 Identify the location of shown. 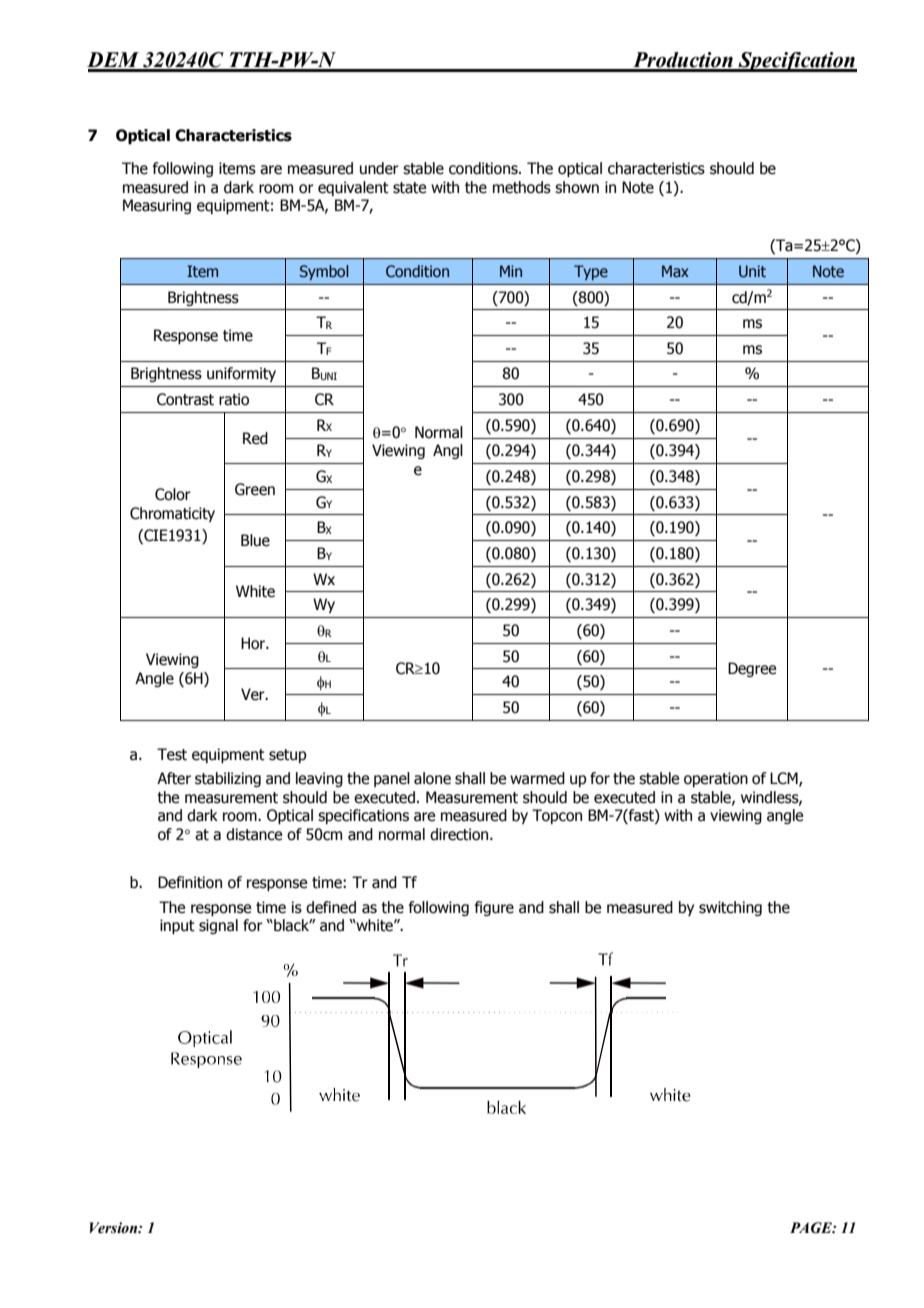
(577, 187).
